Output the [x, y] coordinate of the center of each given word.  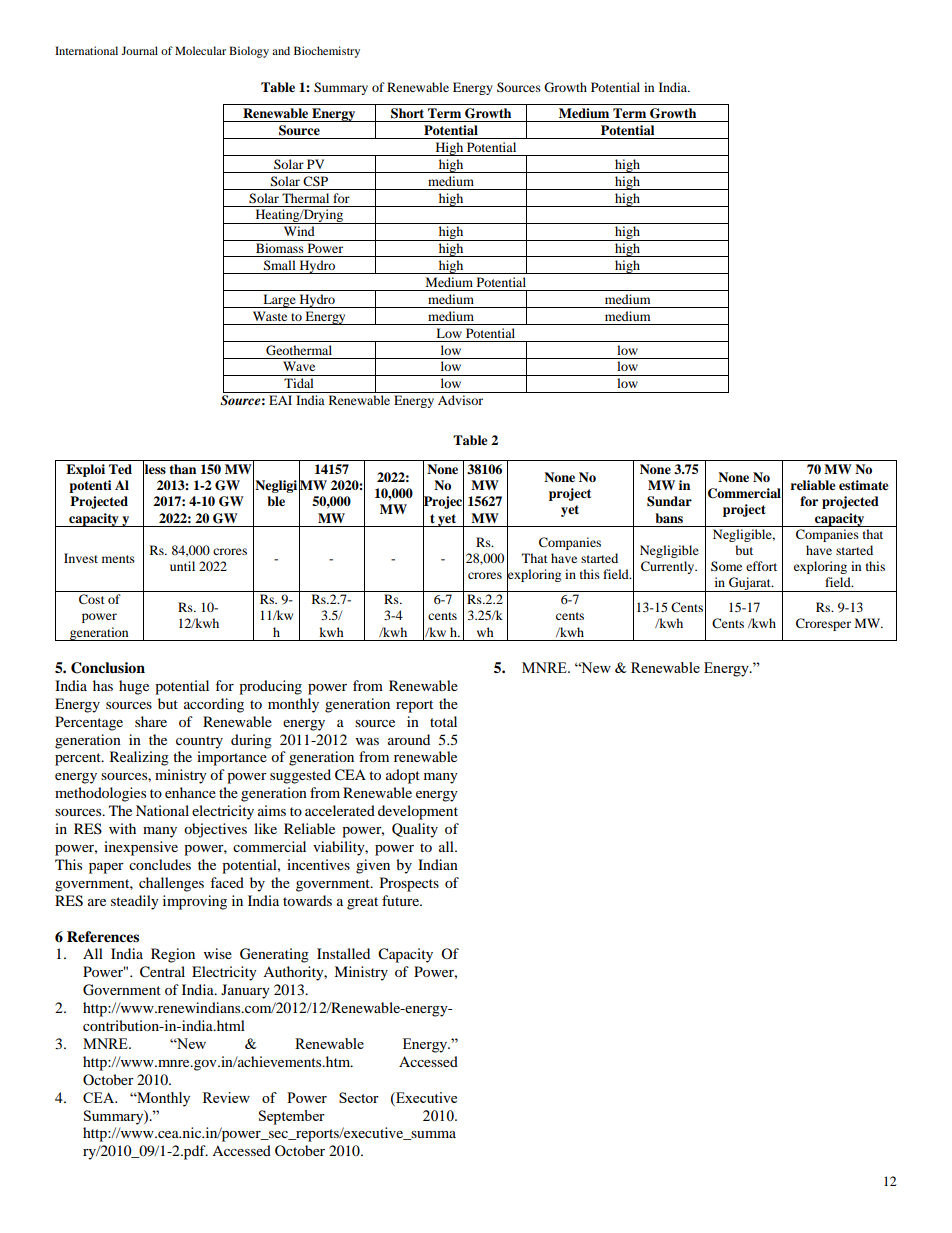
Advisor [460, 400]
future [401, 900]
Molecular [200, 50]
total [443, 721]
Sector [359, 1097]
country [199, 742]
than [182, 469]
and [281, 50]
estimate [864, 485]
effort [761, 566]
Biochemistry [327, 52]
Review [226, 1097]
